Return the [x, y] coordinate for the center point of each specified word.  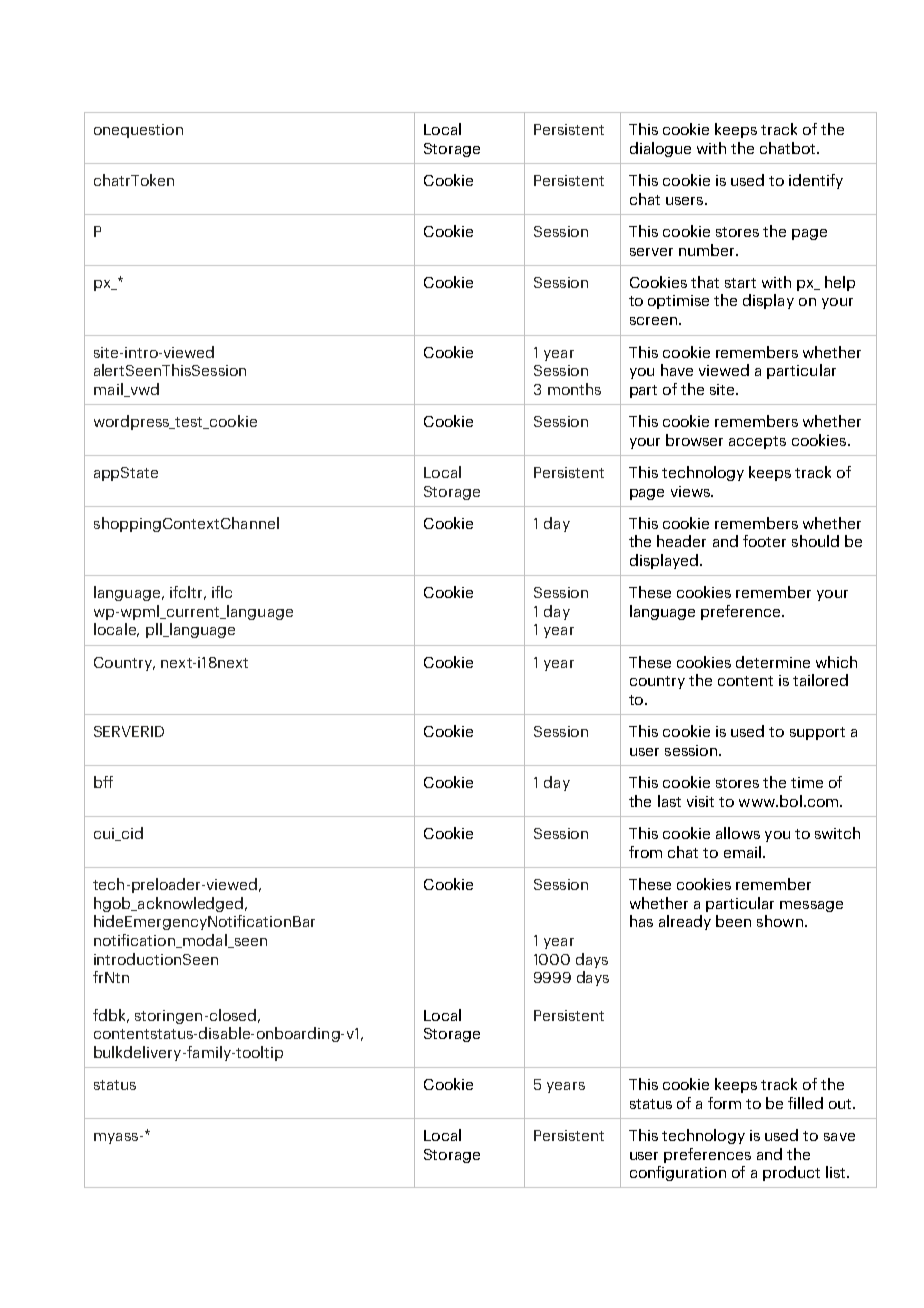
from [645, 852]
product [791, 1173]
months [574, 389]
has [641, 921]
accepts [757, 442]
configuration [678, 1173]
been [733, 921]
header [681, 541]
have [677, 370]
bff [103, 782]
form [724, 1103]
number [708, 250]
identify [816, 181]
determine [773, 662]
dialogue [660, 149]
